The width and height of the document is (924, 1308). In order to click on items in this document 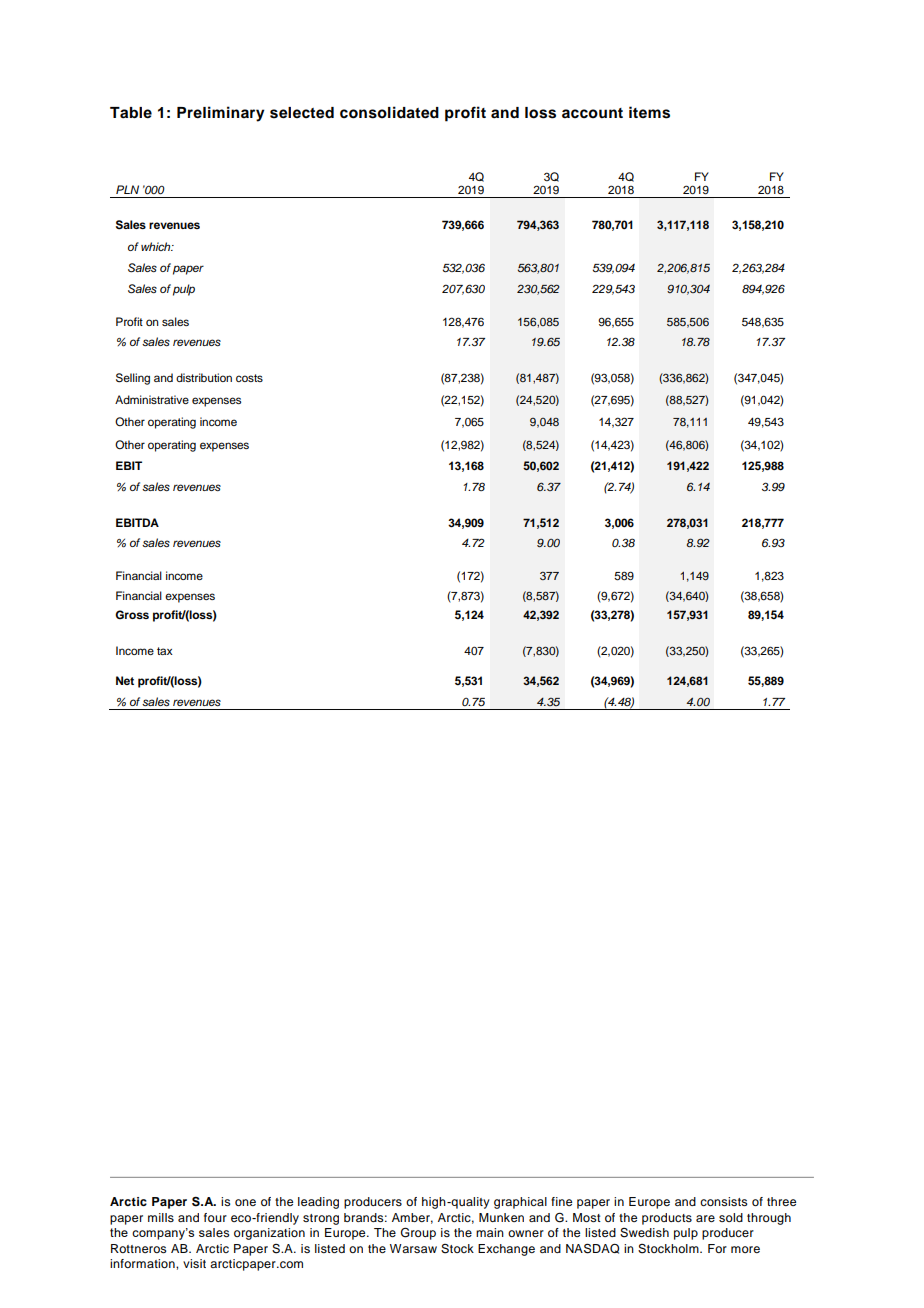, I will do `click(649, 112)`.
